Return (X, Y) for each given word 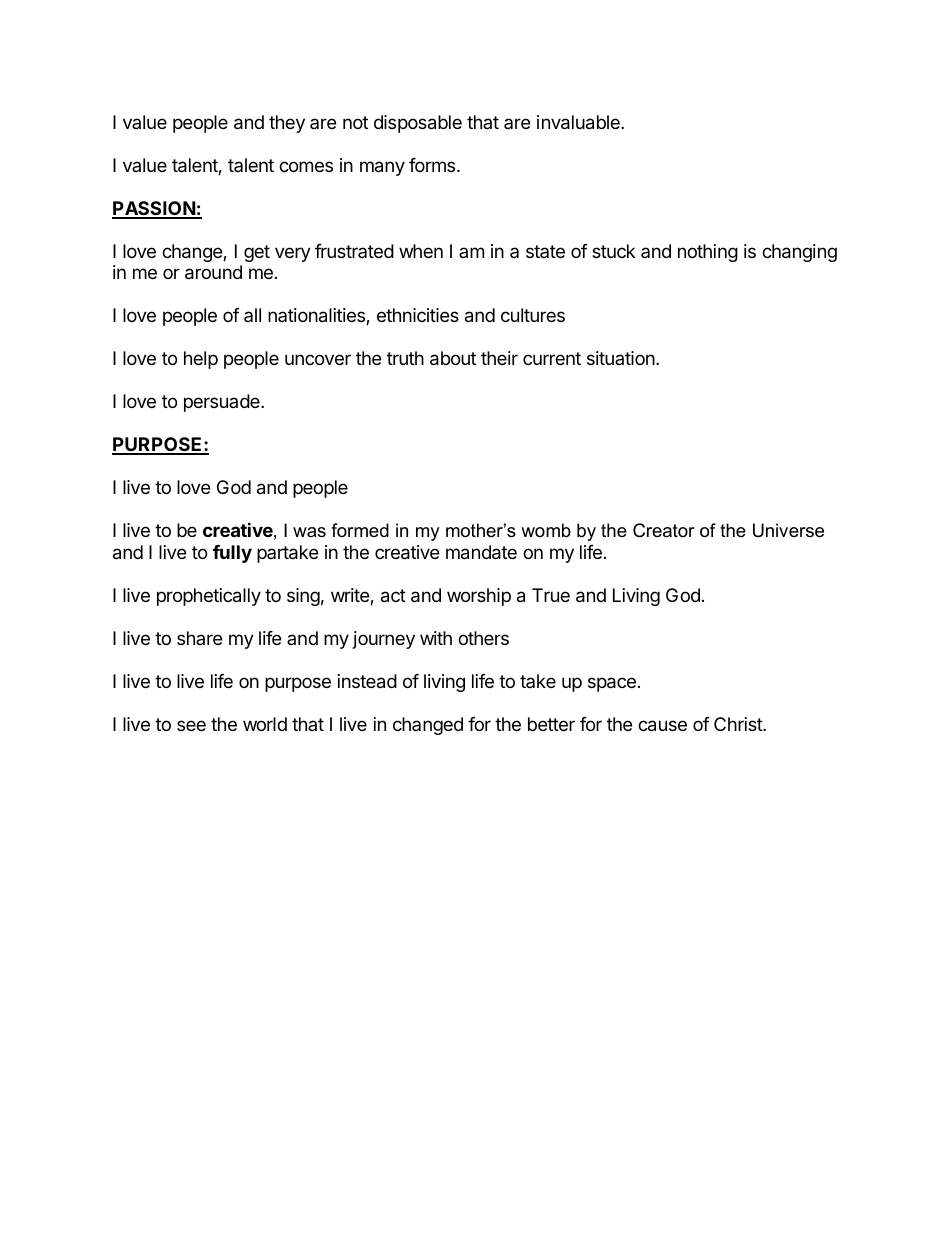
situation (622, 358)
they (287, 124)
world (265, 724)
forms (433, 165)
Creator (664, 530)
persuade (223, 403)
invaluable (579, 122)
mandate (481, 552)
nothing (708, 253)
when (421, 251)
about (453, 358)
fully (232, 554)
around (213, 272)
